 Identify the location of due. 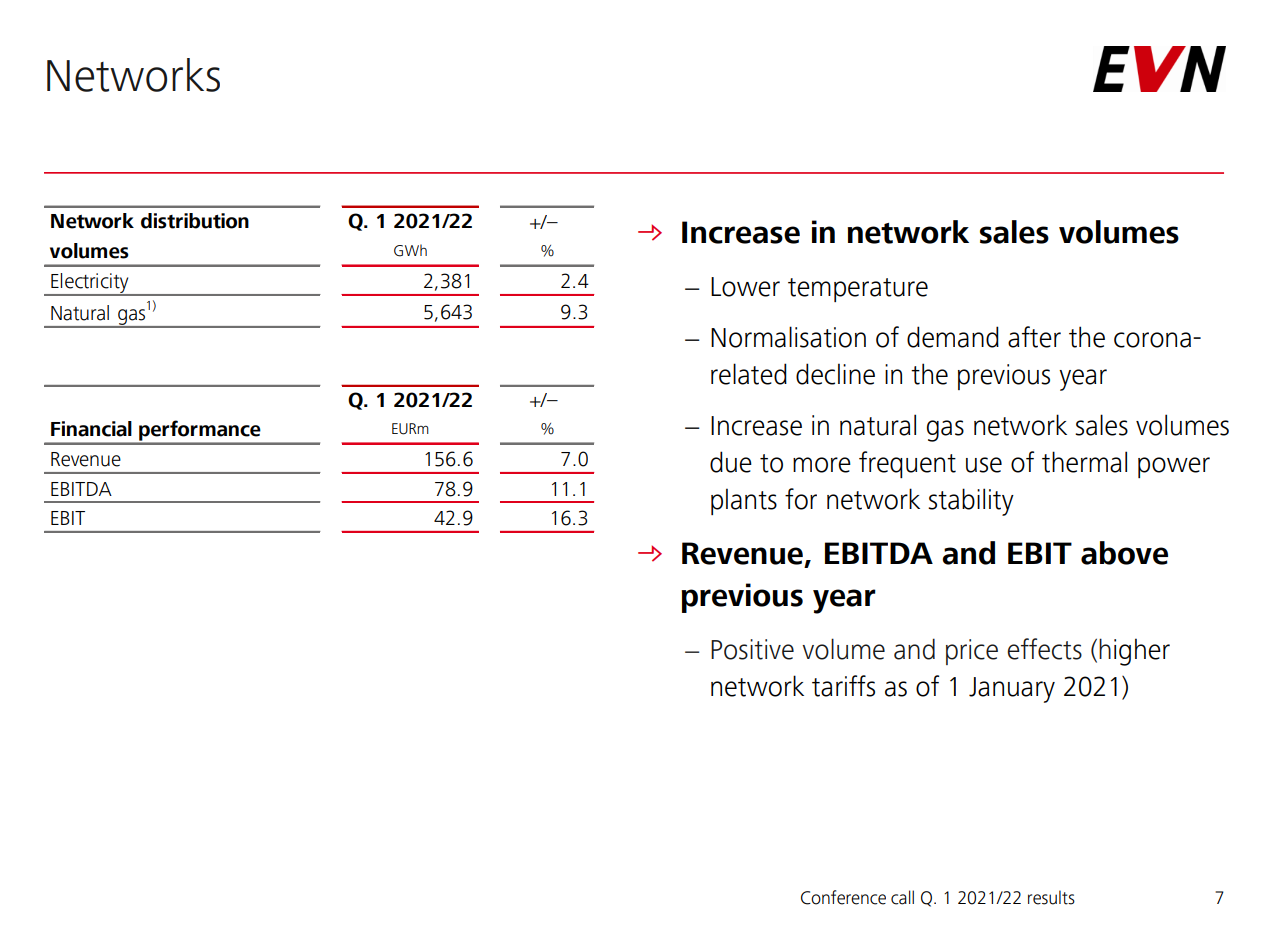
(731, 462).
